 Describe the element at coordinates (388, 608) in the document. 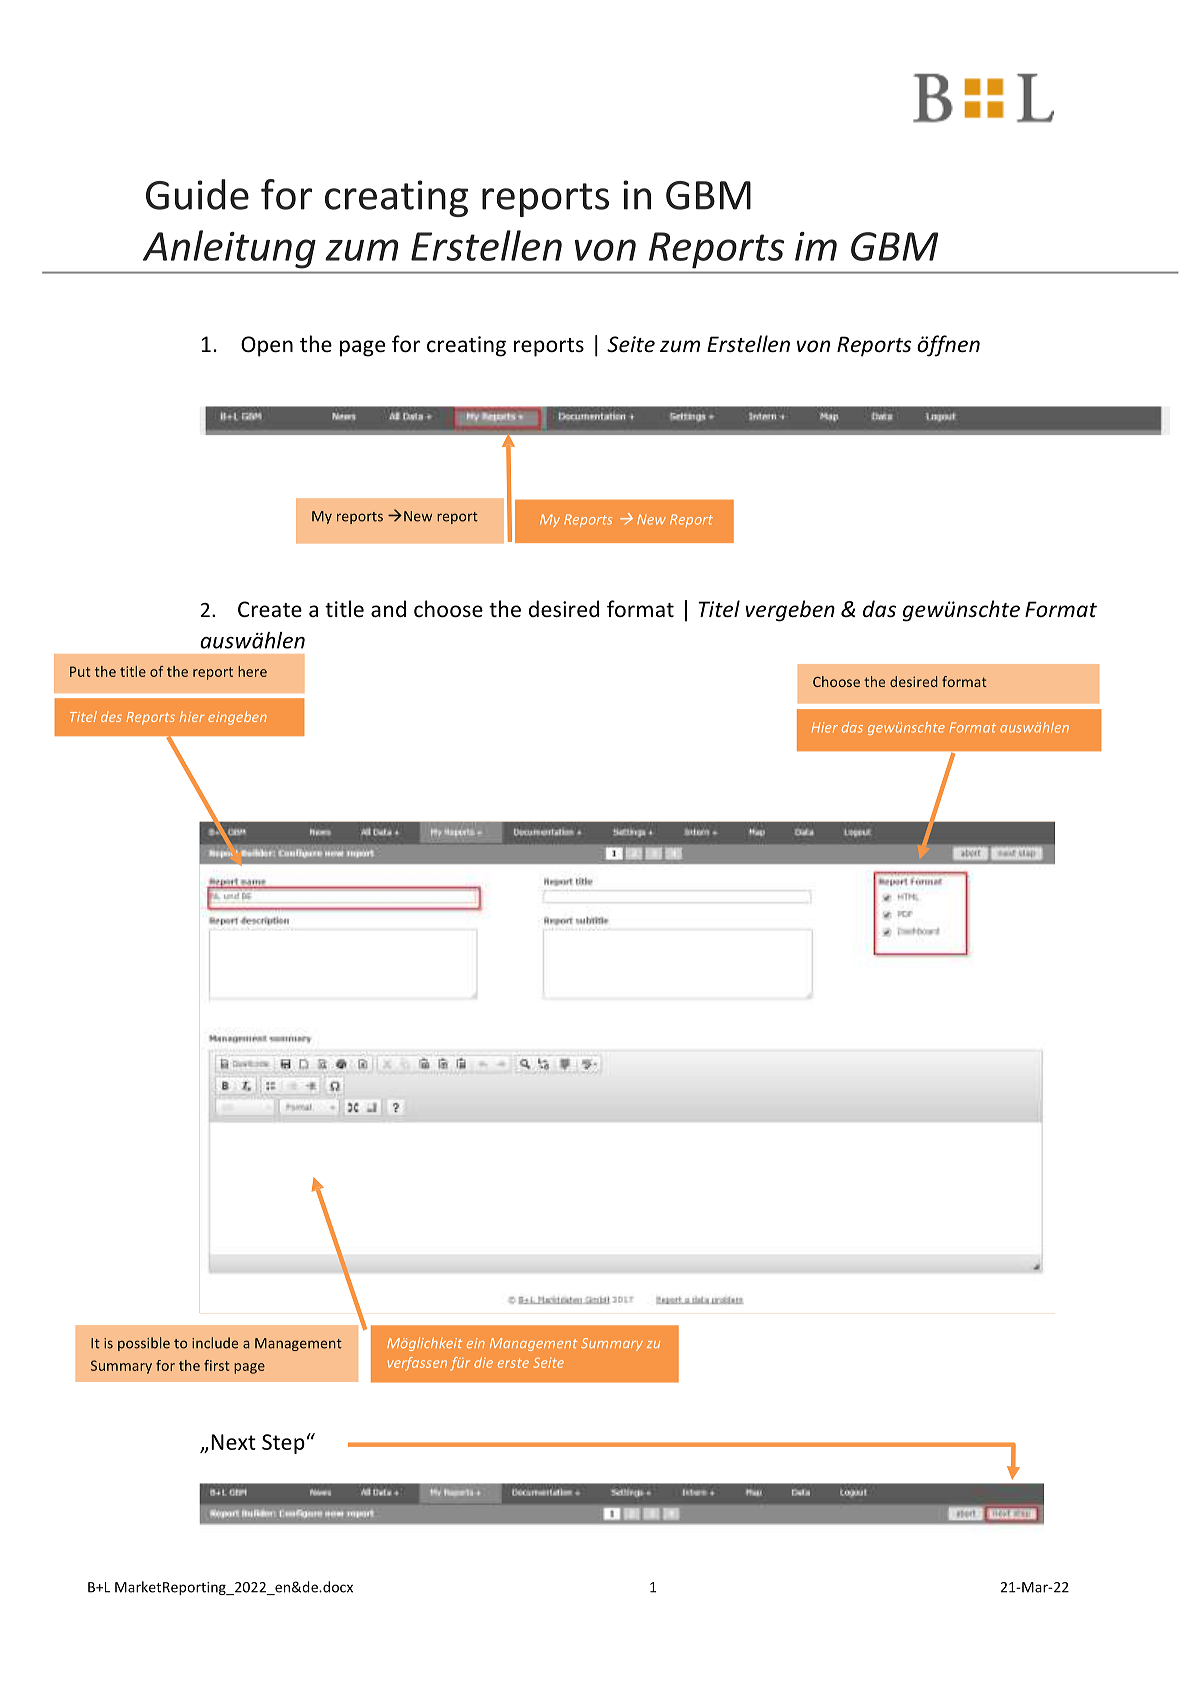

I see `and` at that location.
